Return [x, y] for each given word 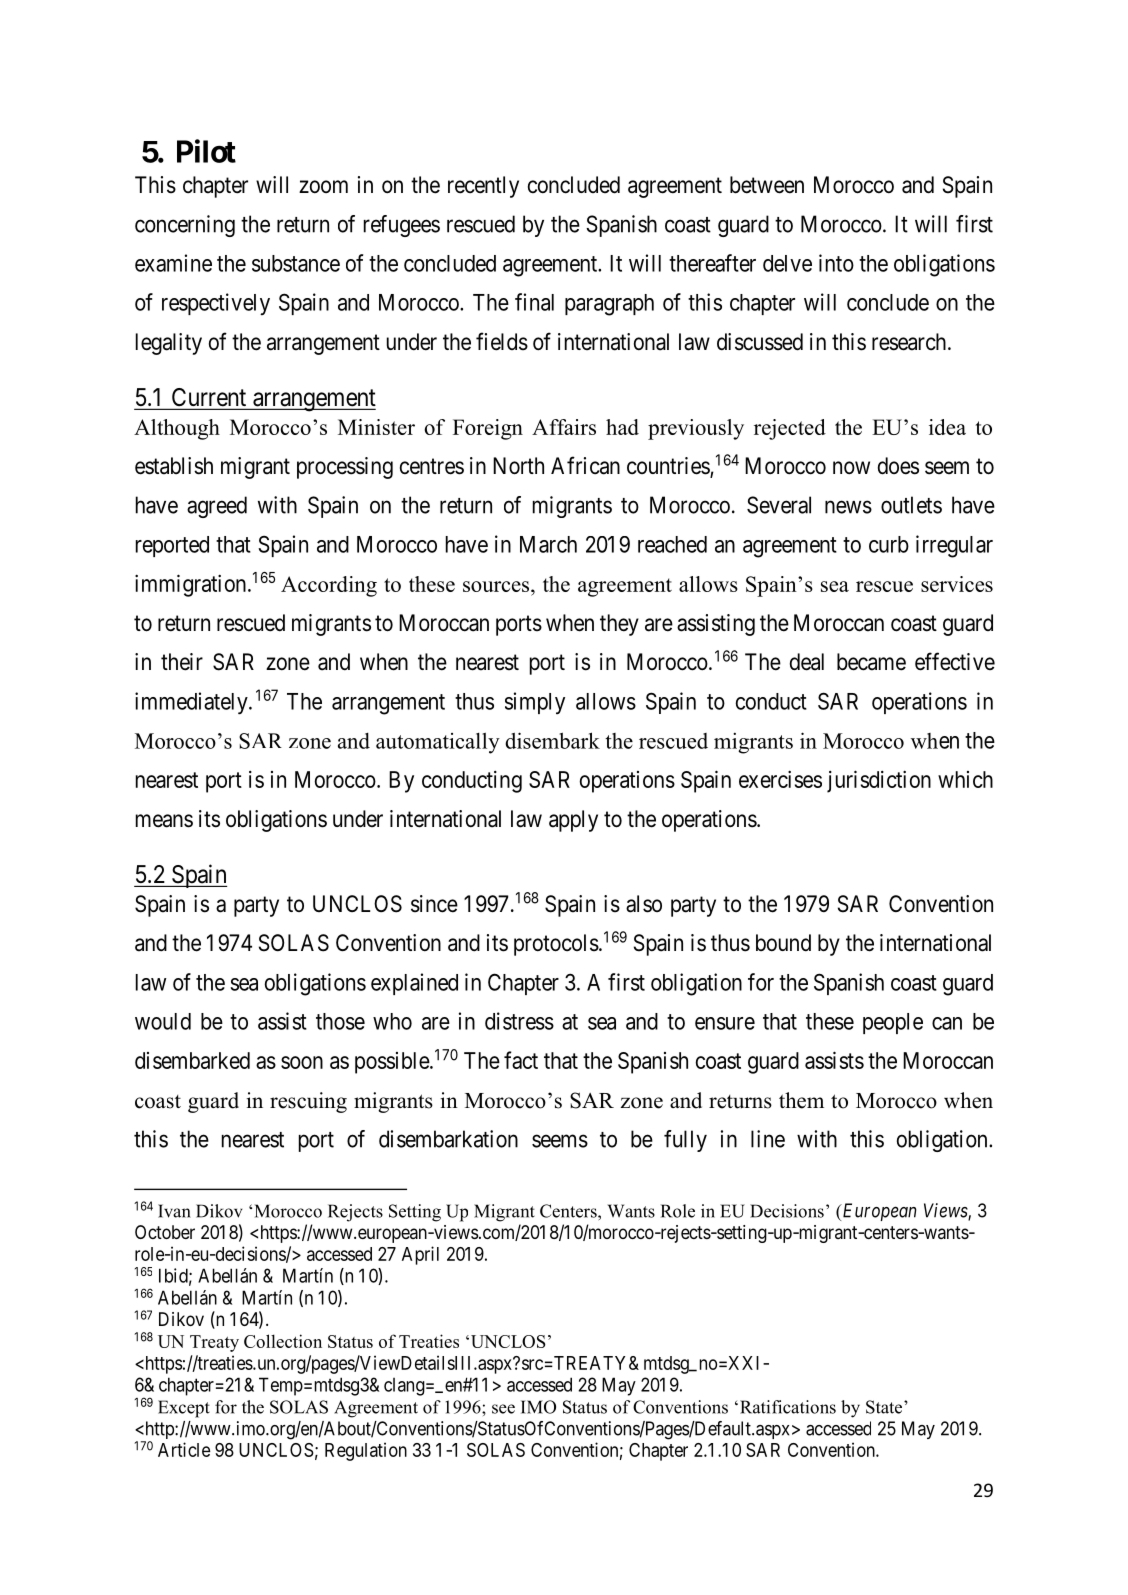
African [585, 465]
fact [521, 1060]
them [801, 1100]
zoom [323, 186]
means [164, 821]
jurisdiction [879, 781]
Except [184, 1409]
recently [483, 187]
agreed [217, 507]
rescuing [308, 1102]
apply [573, 821]
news [848, 507]
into [836, 263]
